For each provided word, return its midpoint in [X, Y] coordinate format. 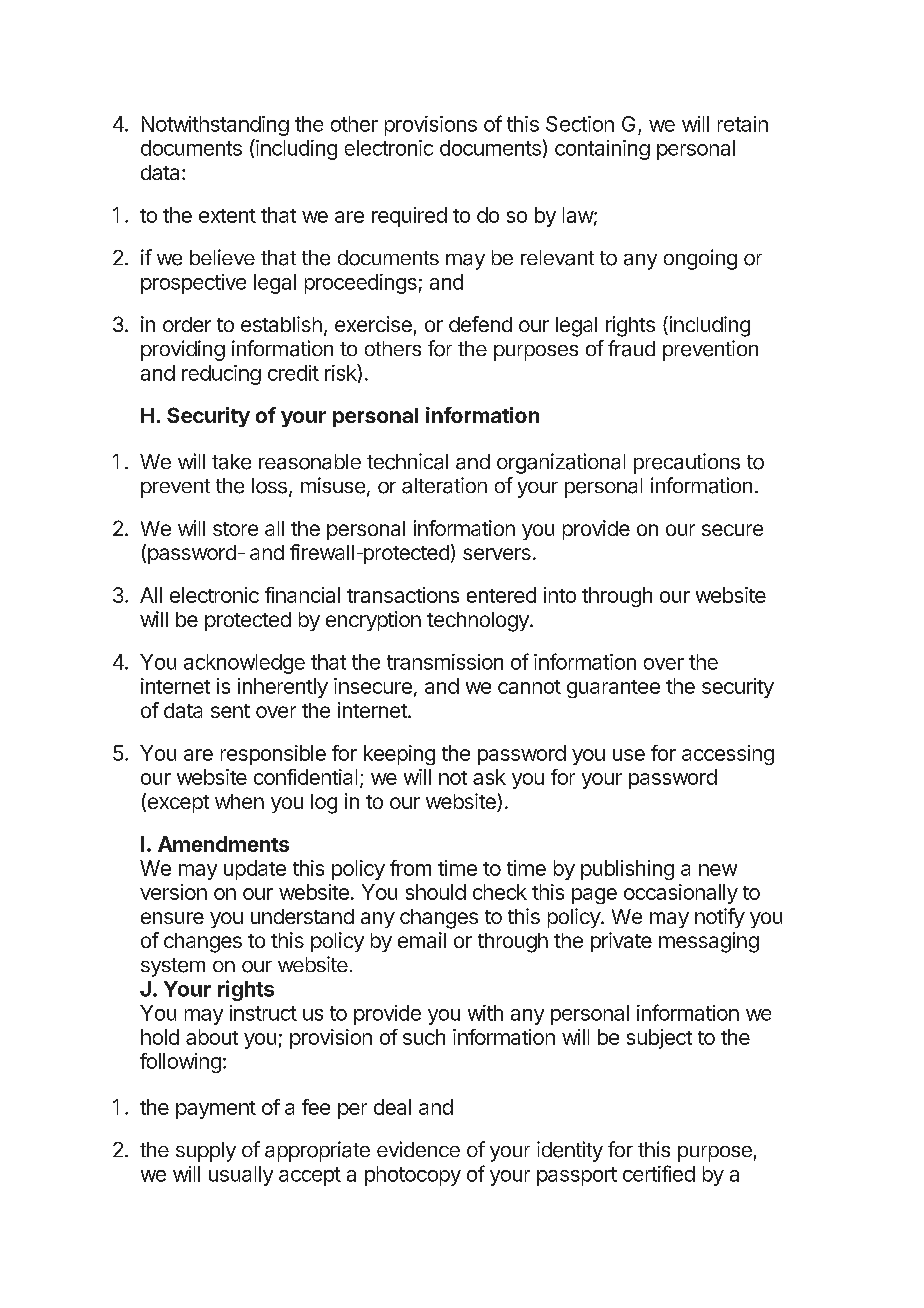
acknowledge [244, 664]
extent [227, 216]
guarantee [613, 689]
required [409, 217]
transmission [445, 662]
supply [206, 1152]
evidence [418, 1149]
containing [602, 150]
